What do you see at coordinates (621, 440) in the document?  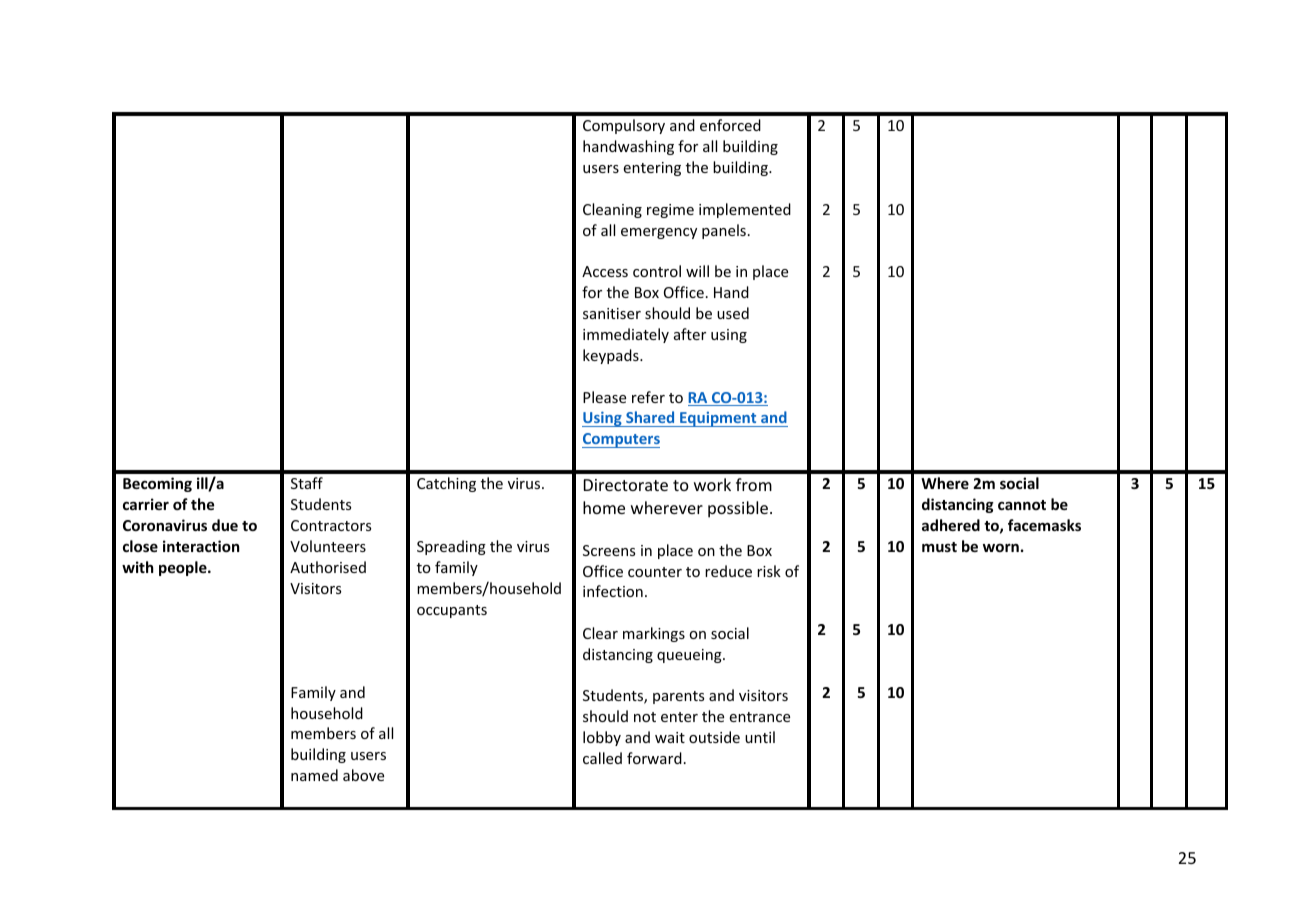 I see `Computers` at bounding box center [621, 440].
